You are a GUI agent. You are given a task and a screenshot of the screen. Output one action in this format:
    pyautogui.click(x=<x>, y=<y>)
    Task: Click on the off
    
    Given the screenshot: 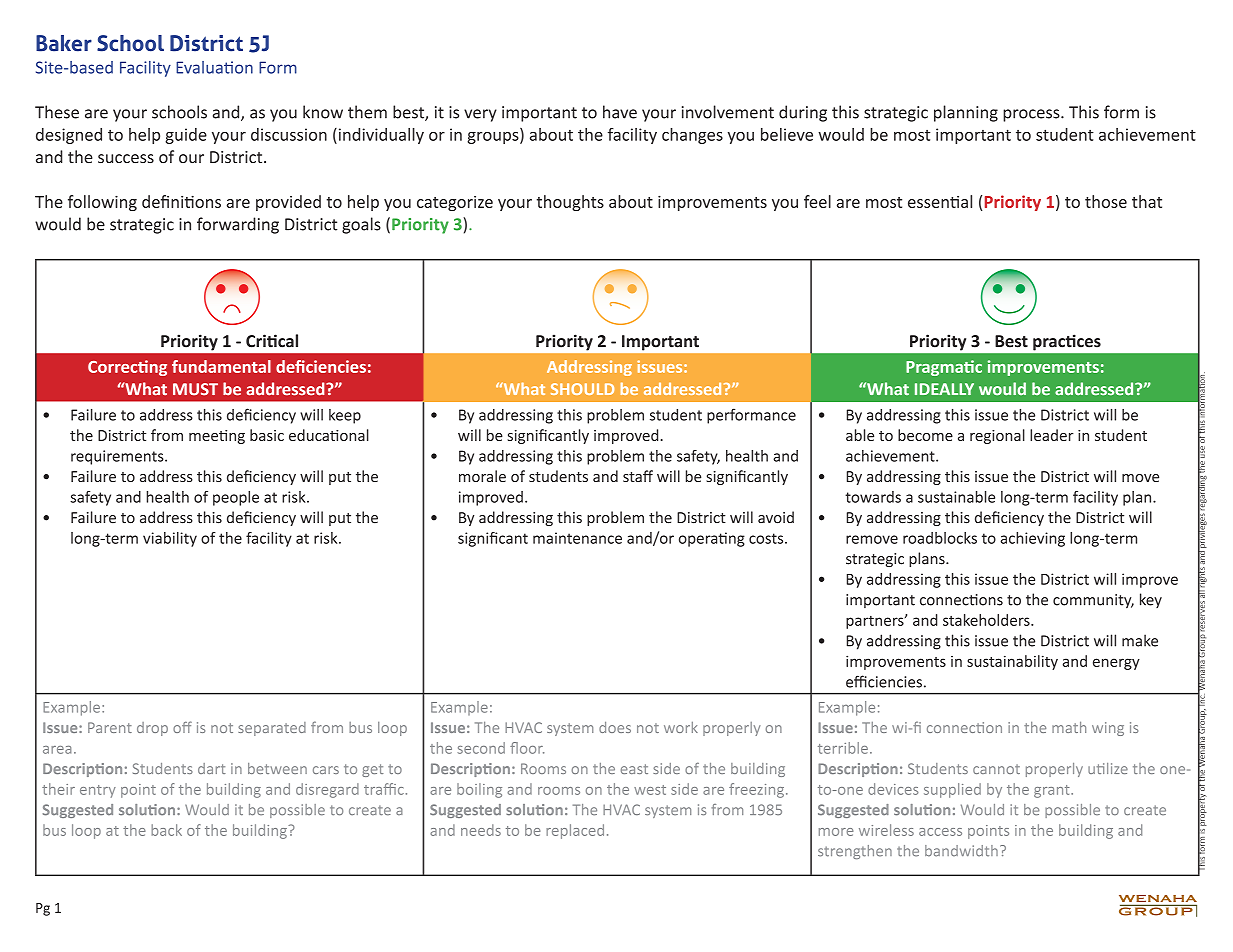 What is the action you would take?
    pyautogui.click(x=182, y=727)
